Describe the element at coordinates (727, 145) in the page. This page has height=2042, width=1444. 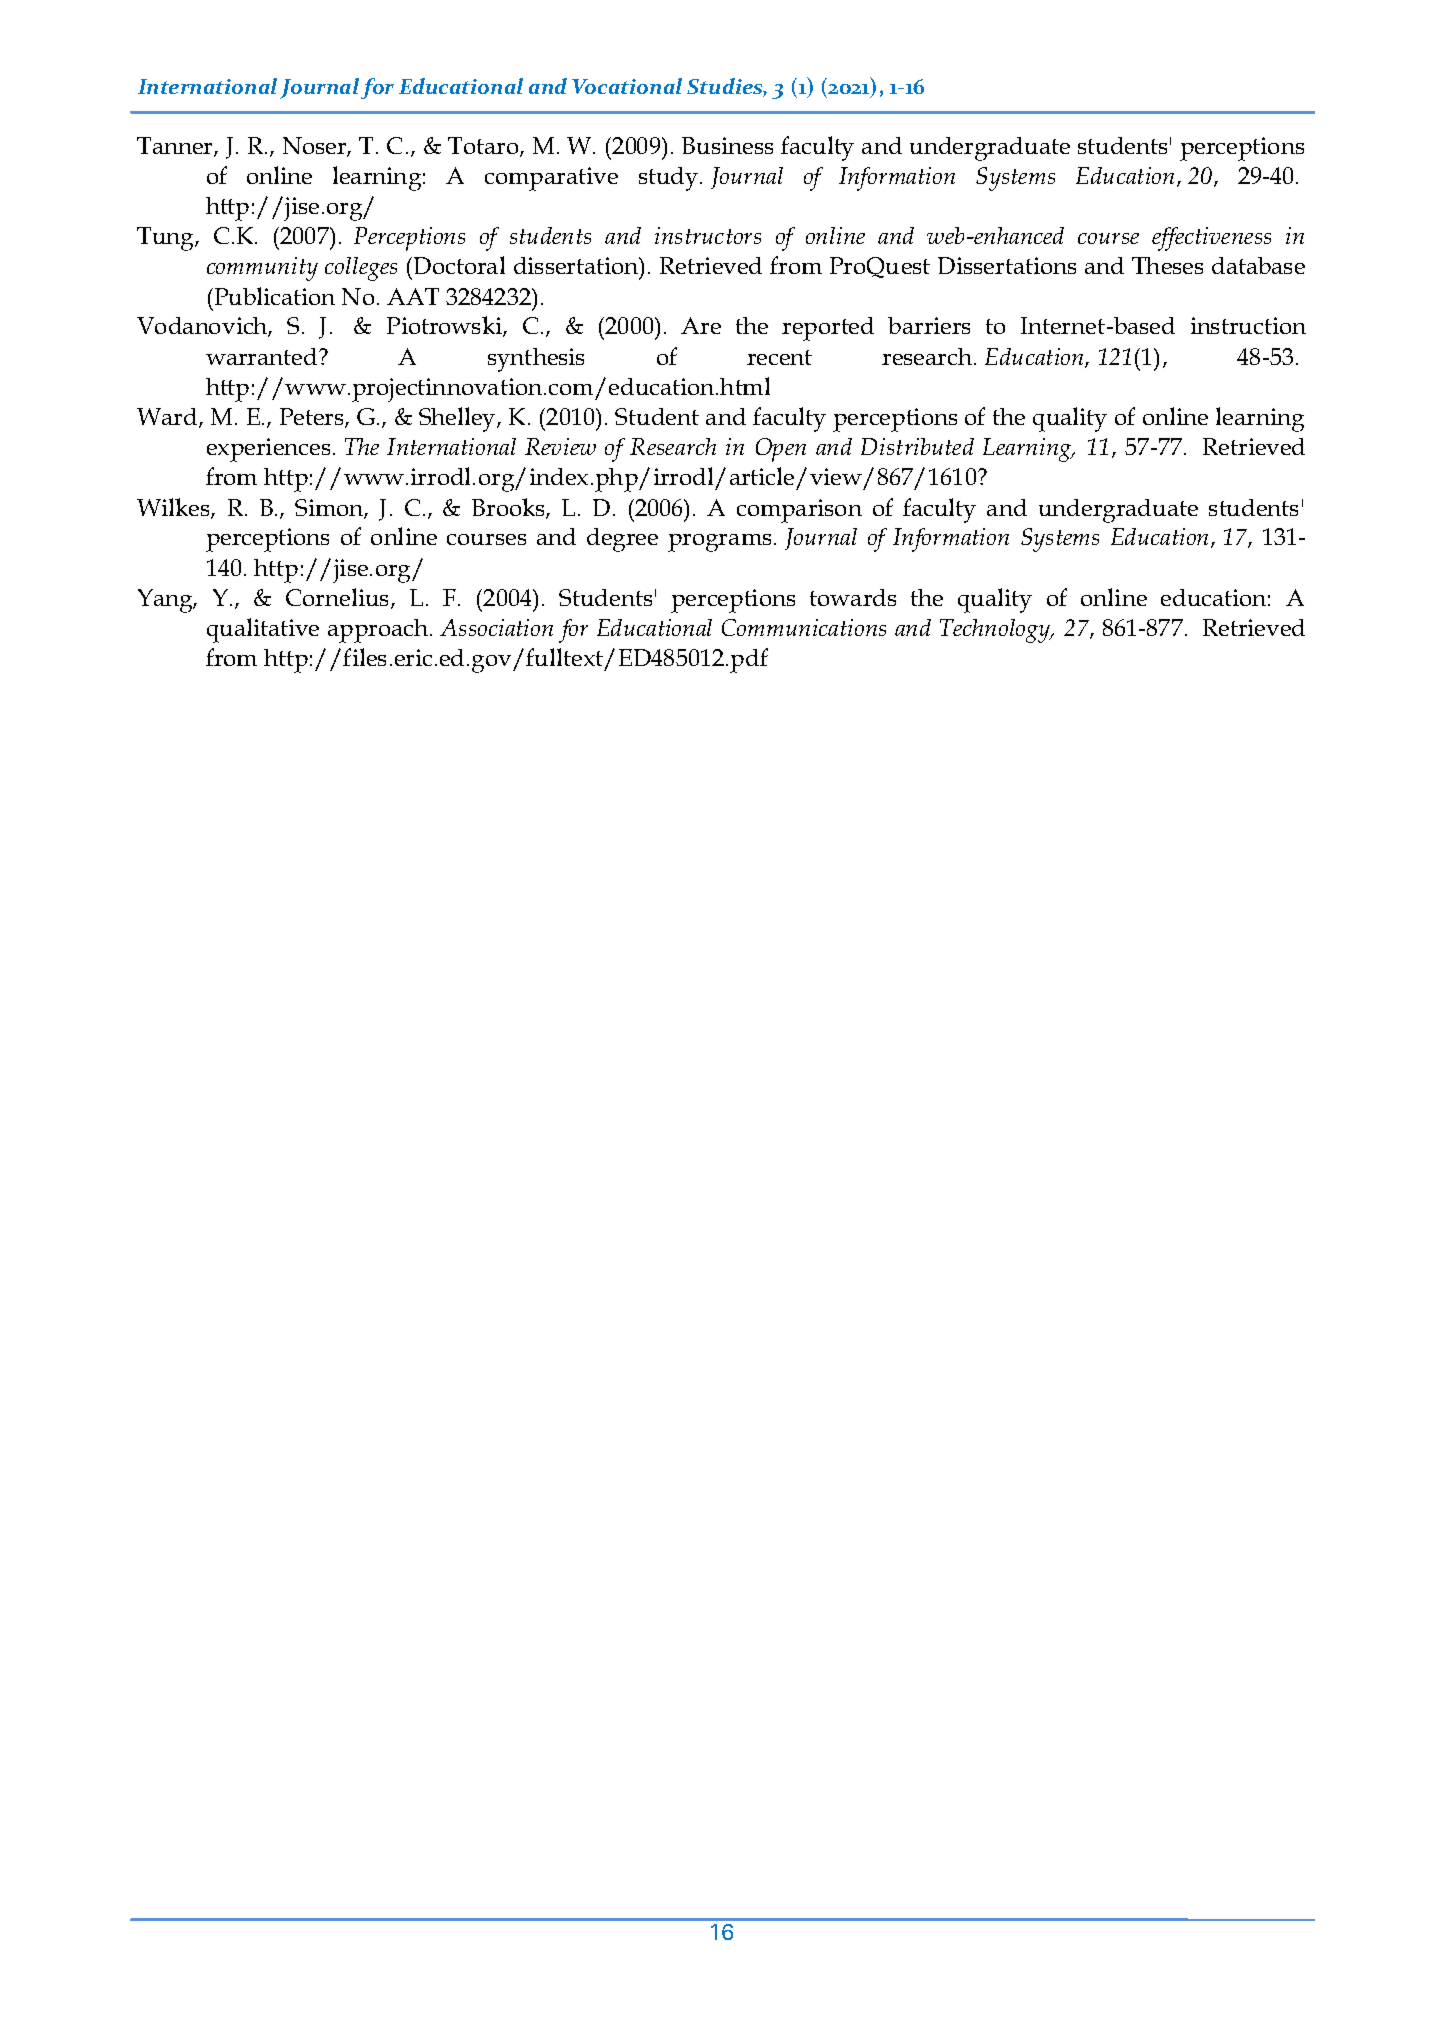
I see `Business` at that location.
